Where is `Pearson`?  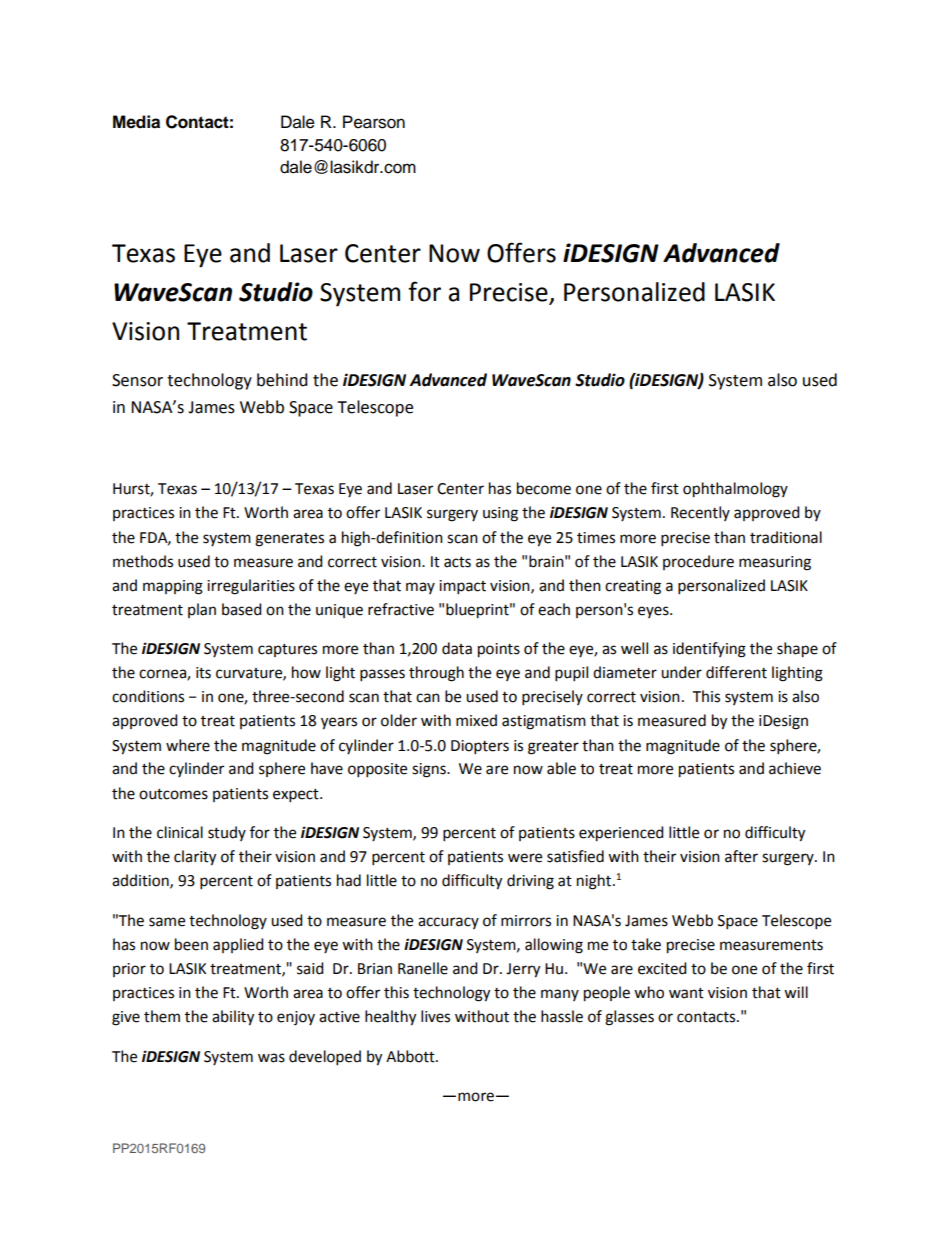 Pearson is located at coordinates (374, 122).
